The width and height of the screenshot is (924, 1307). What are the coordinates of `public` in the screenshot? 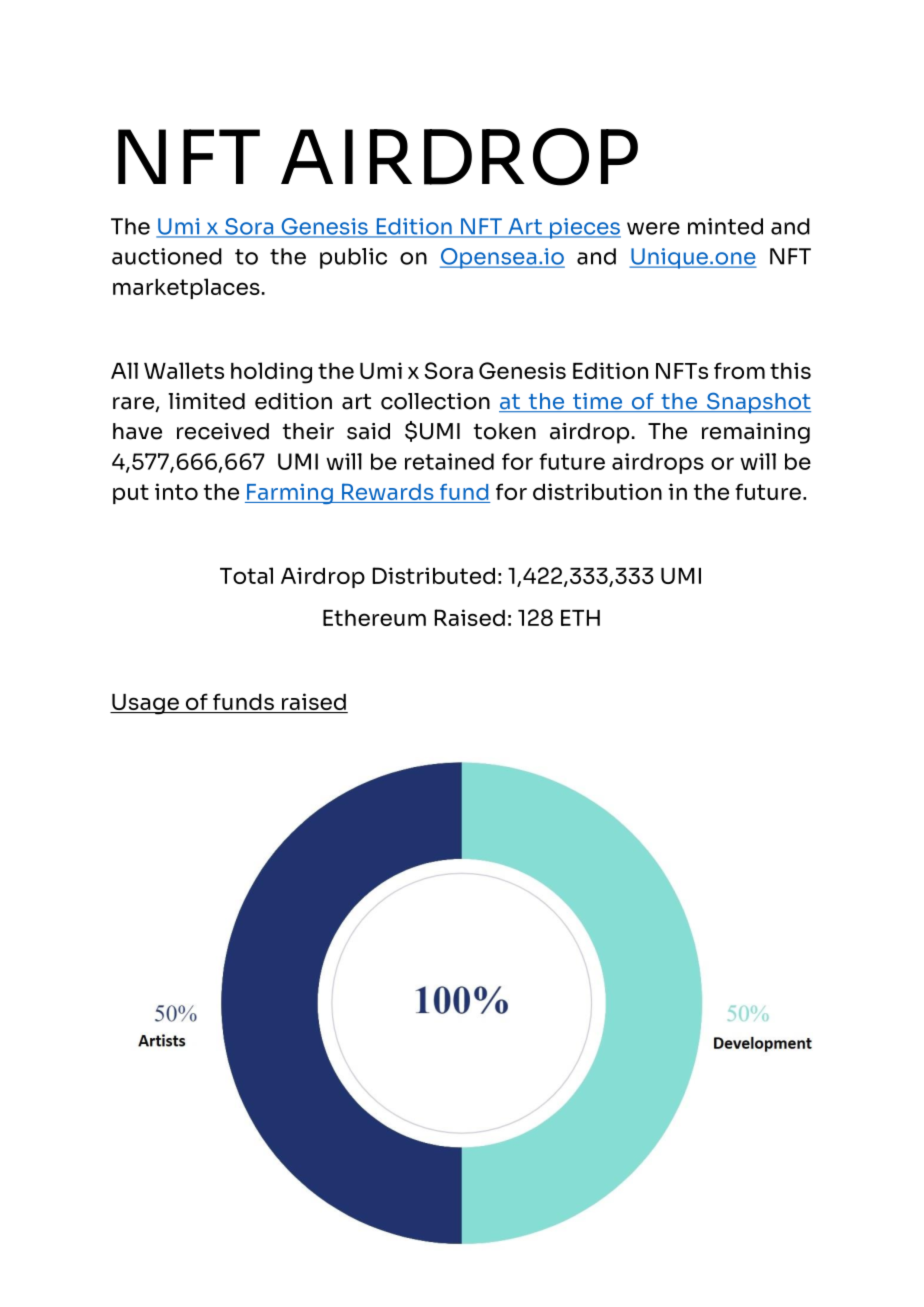 It's located at (353, 258).
